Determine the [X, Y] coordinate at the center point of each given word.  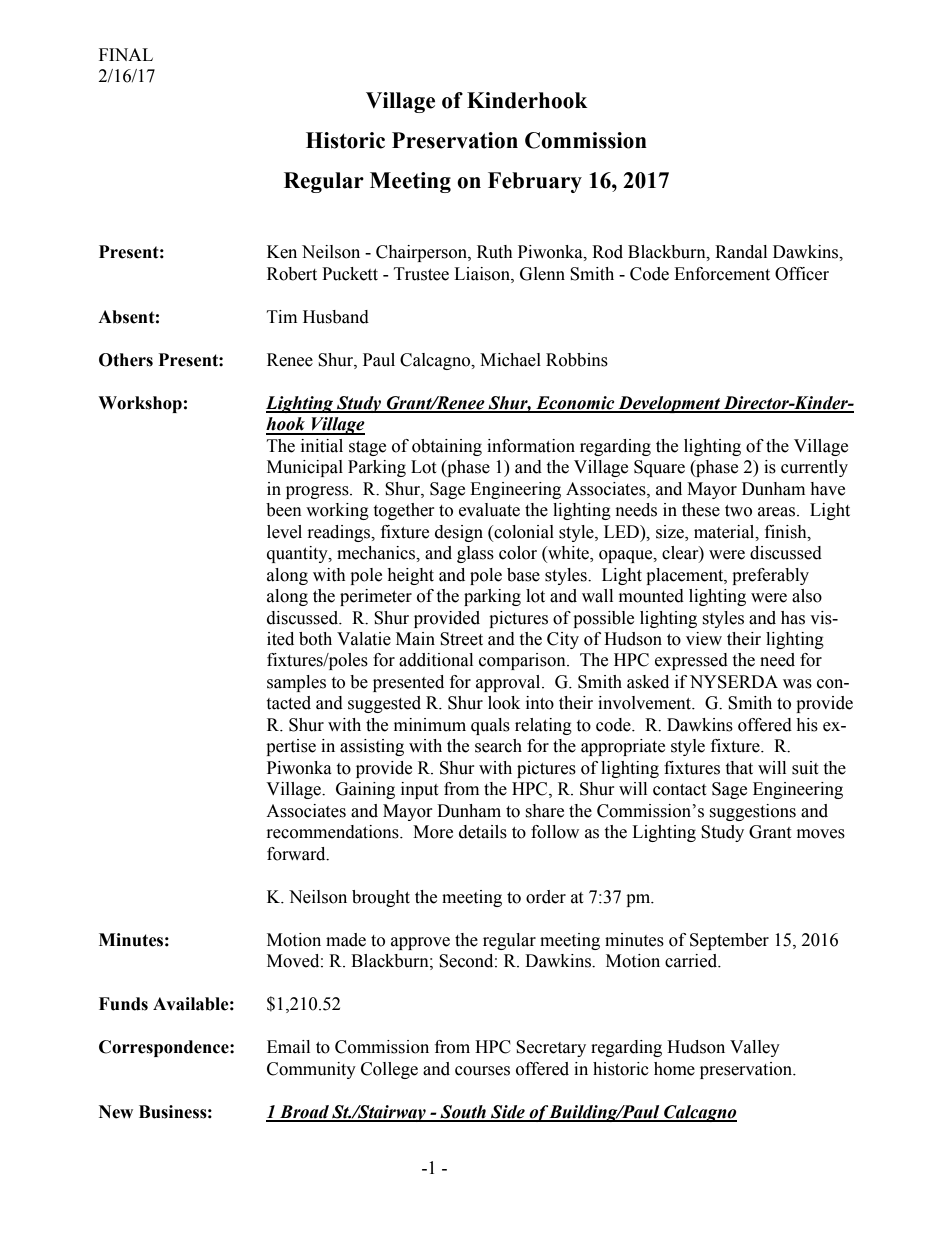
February [535, 182]
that [739, 768]
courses [482, 1071]
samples [296, 683]
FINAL [126, 54]
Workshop [140, 404]
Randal [741, 252]
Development [669, 404]
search [498, 746]
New [116, 1112]
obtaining [447, 447]
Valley [755, 1048]
